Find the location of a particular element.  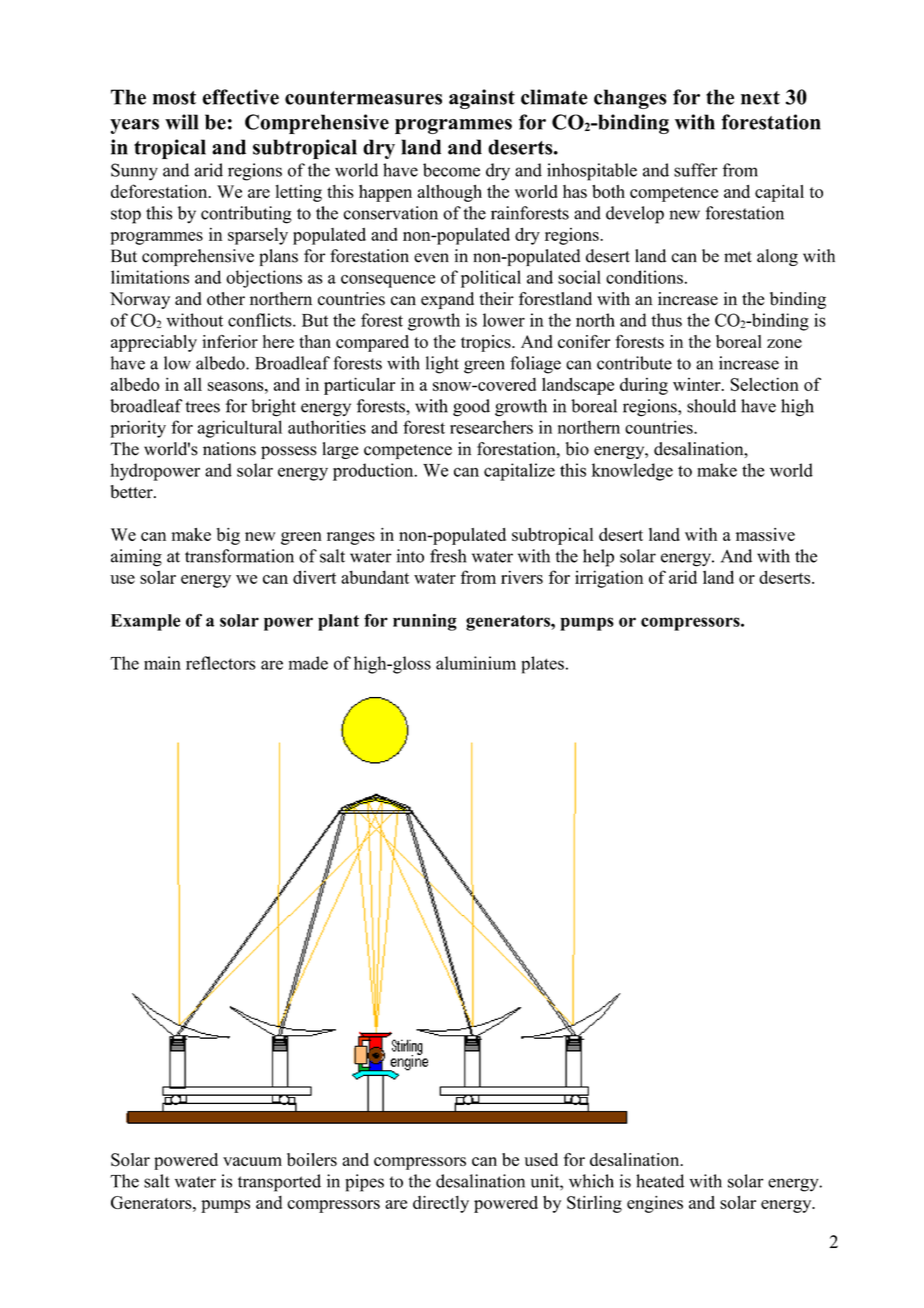

aluminium is located at coordinates (476, 663).
